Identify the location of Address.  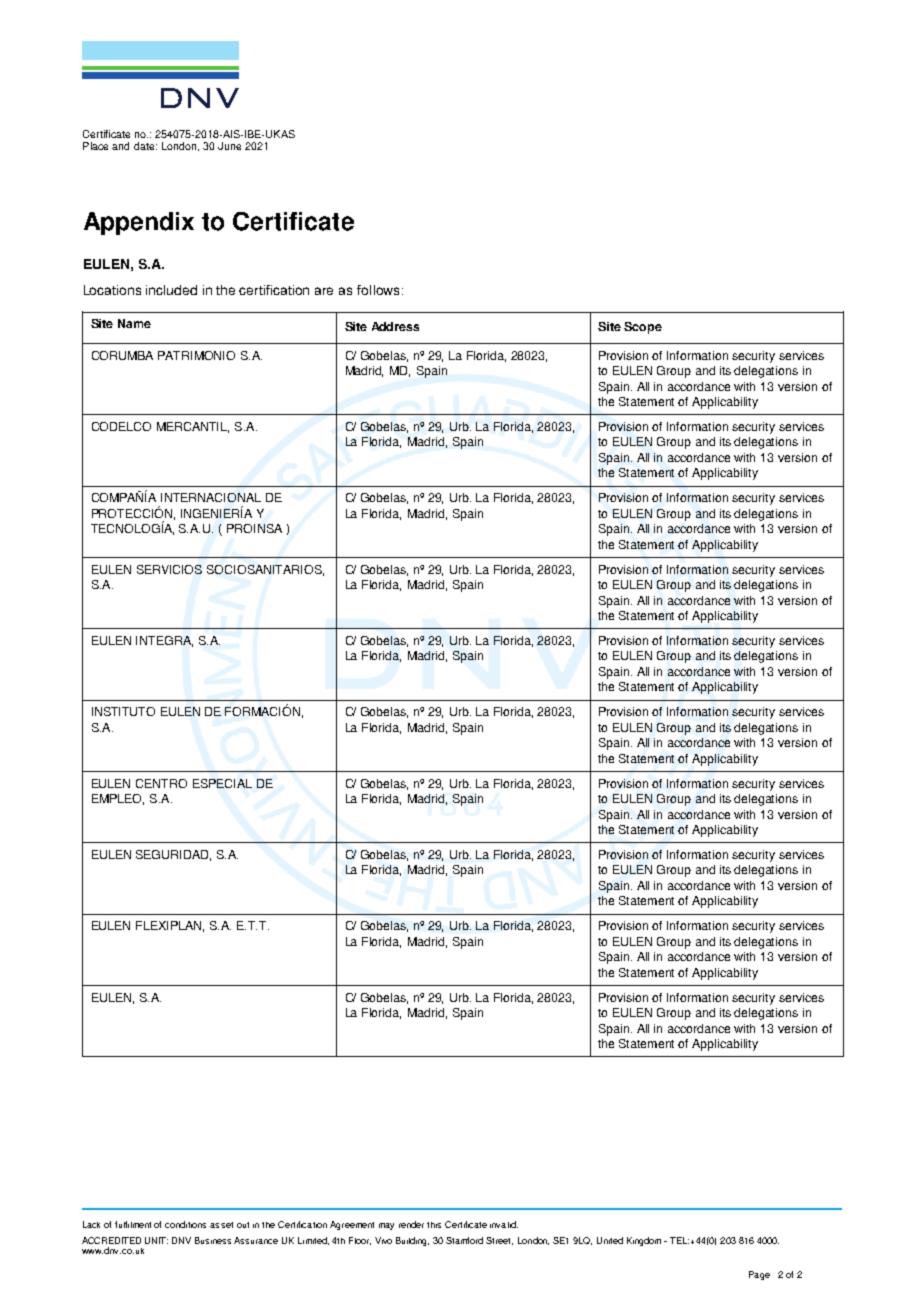
(395, 326).
